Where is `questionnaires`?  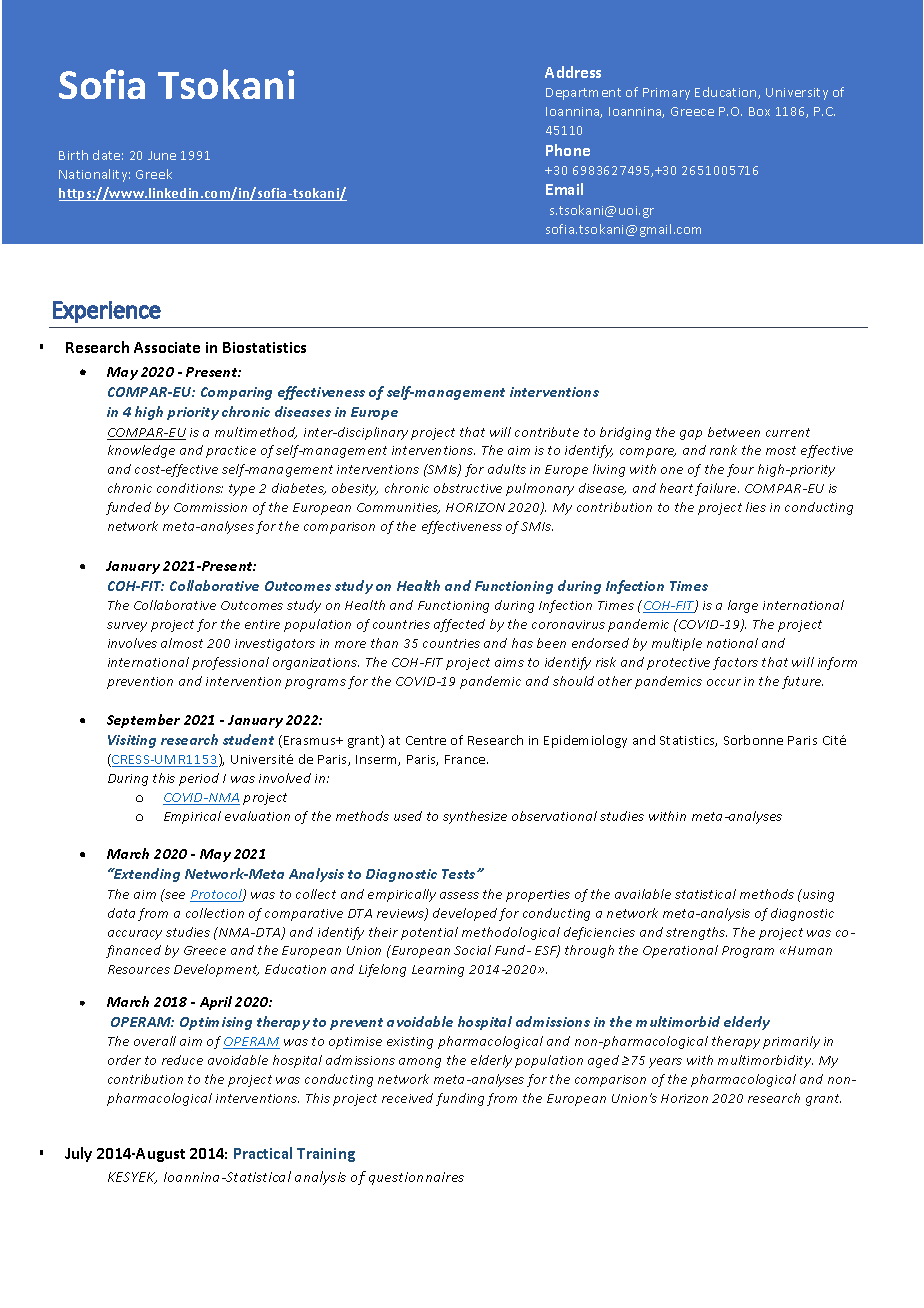
questionnaires is located at coordinates (416, 1178).
